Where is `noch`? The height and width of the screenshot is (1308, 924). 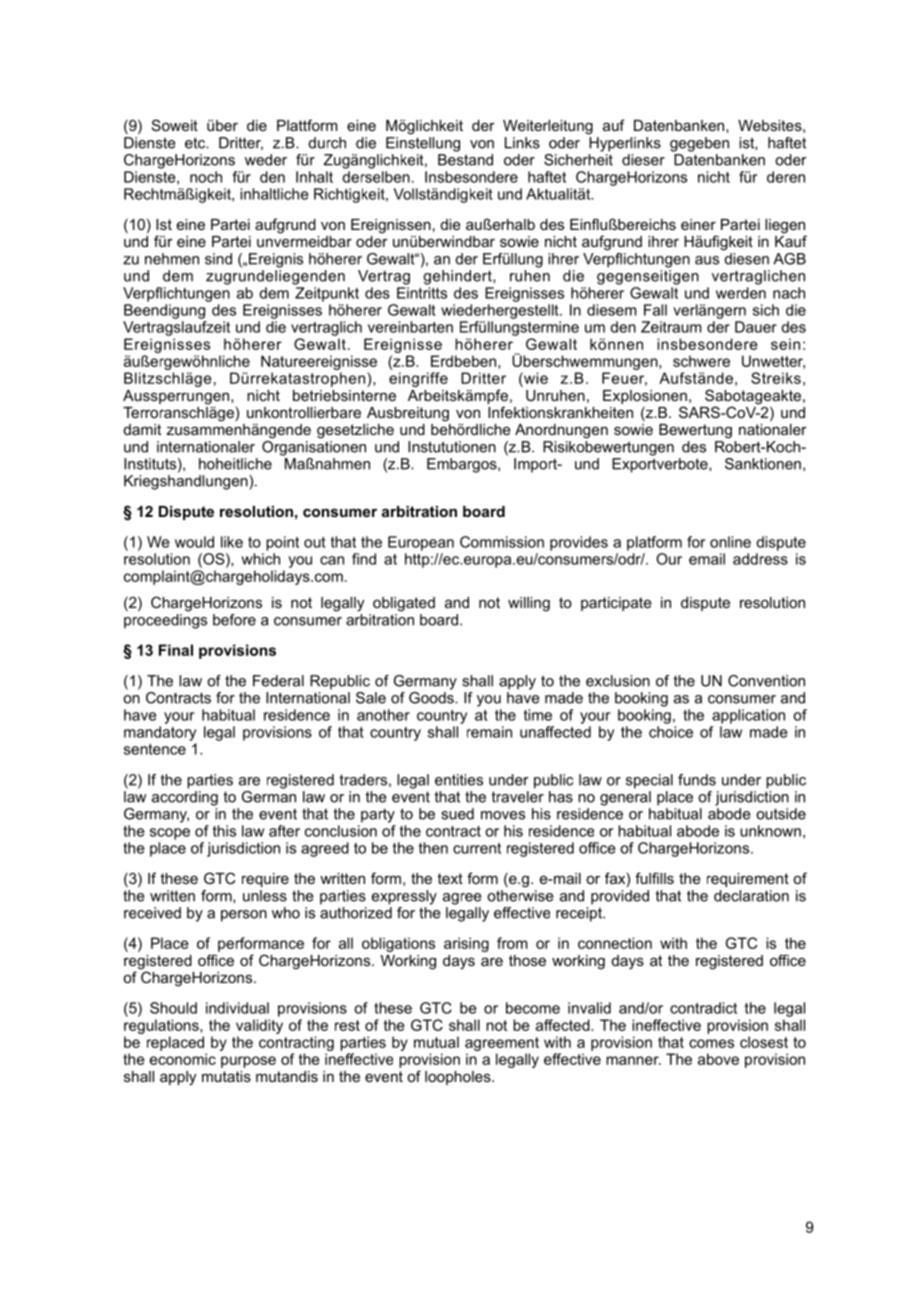 noch is located at coordinates (206, 177).
